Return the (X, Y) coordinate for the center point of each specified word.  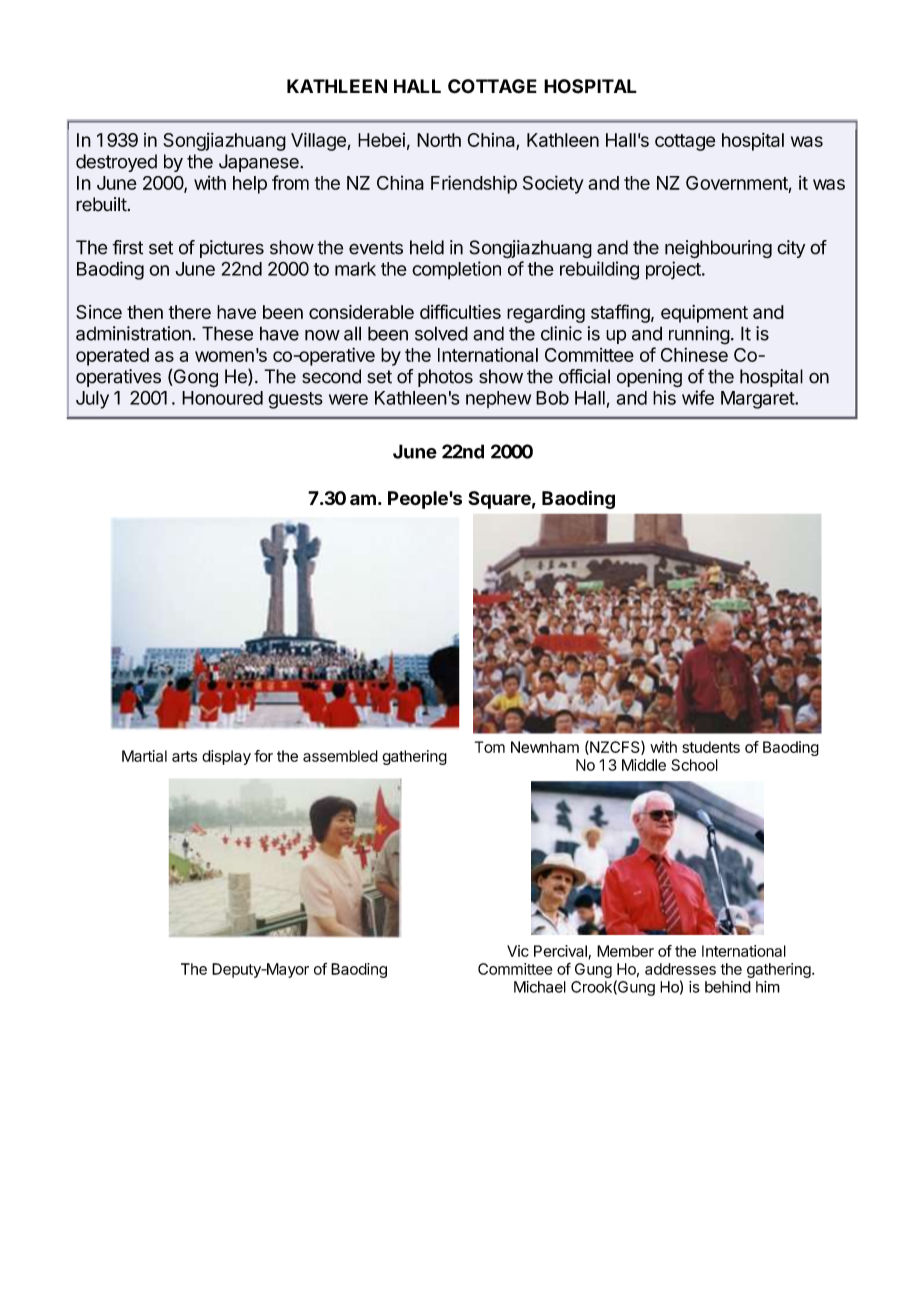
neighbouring (718, 249)
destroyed (116, 163)
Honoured (222, 398)
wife (698, 397)
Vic (518, 951)
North (439, 140)
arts (184, 756)
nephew (498, 399)
